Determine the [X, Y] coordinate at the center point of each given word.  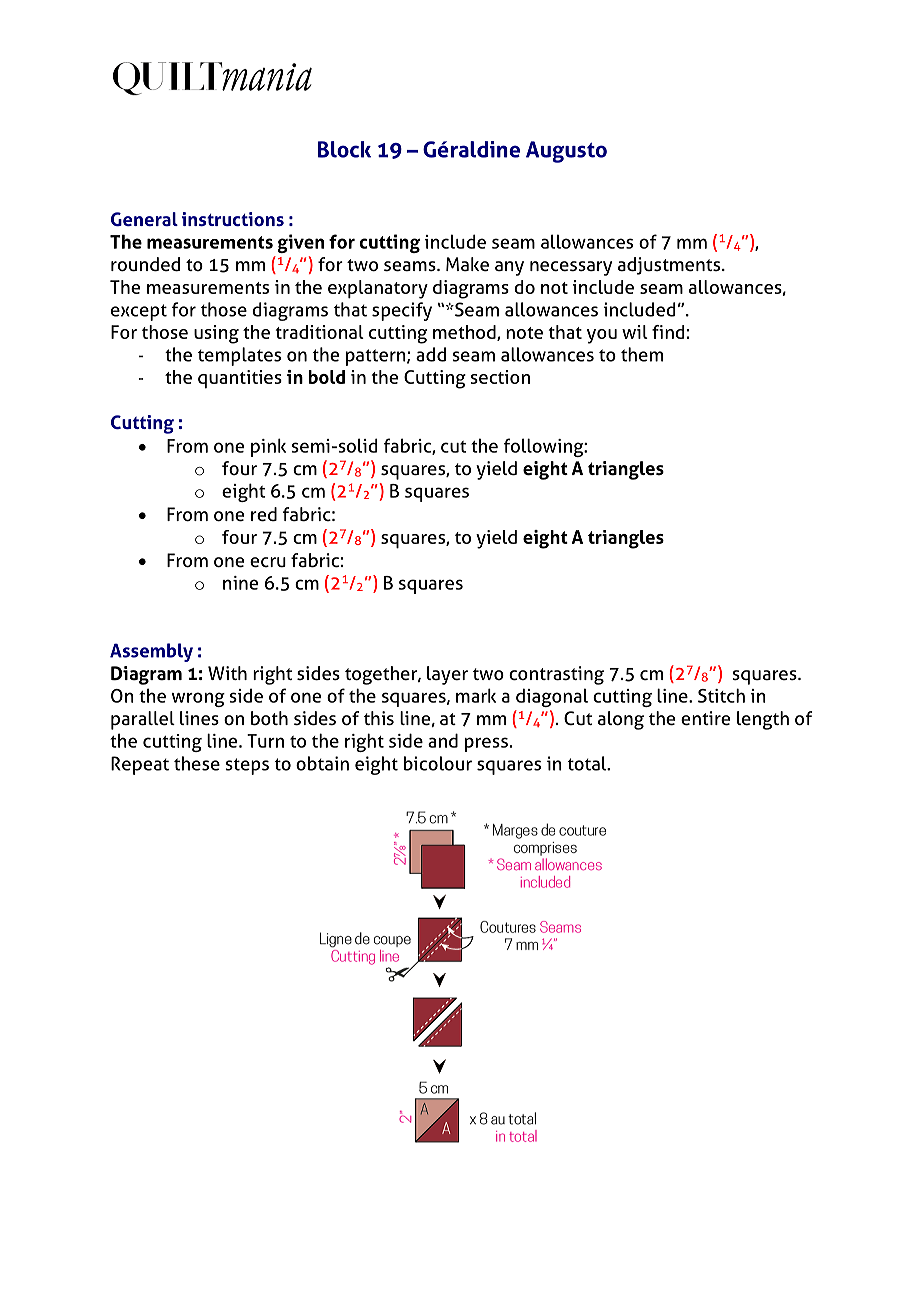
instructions [233, 219]
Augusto [566, 152]
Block [344, 149]
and [443, 740]
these [197, 763]
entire [705, 718]
